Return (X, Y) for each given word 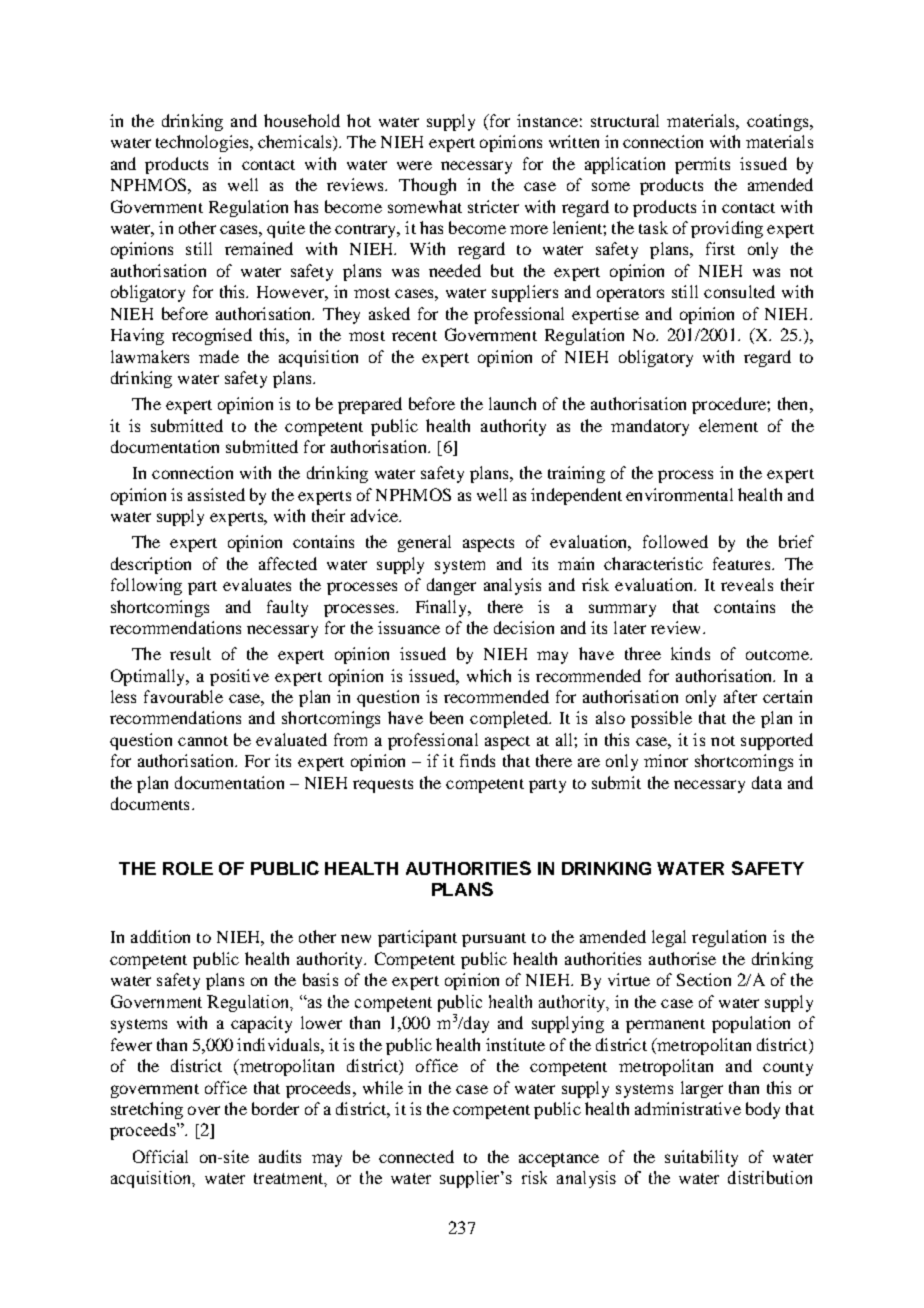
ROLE (188, 868)
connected (416, 1156)
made (219, 356)
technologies (203, 143)
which (489, 675)
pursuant (494, 940)
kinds (690, 653)
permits (702, 165)
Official (160, 1156)
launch (512, 403)
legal (669, 938)
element (728, 425)
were (414, 165)
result (190, 653)
